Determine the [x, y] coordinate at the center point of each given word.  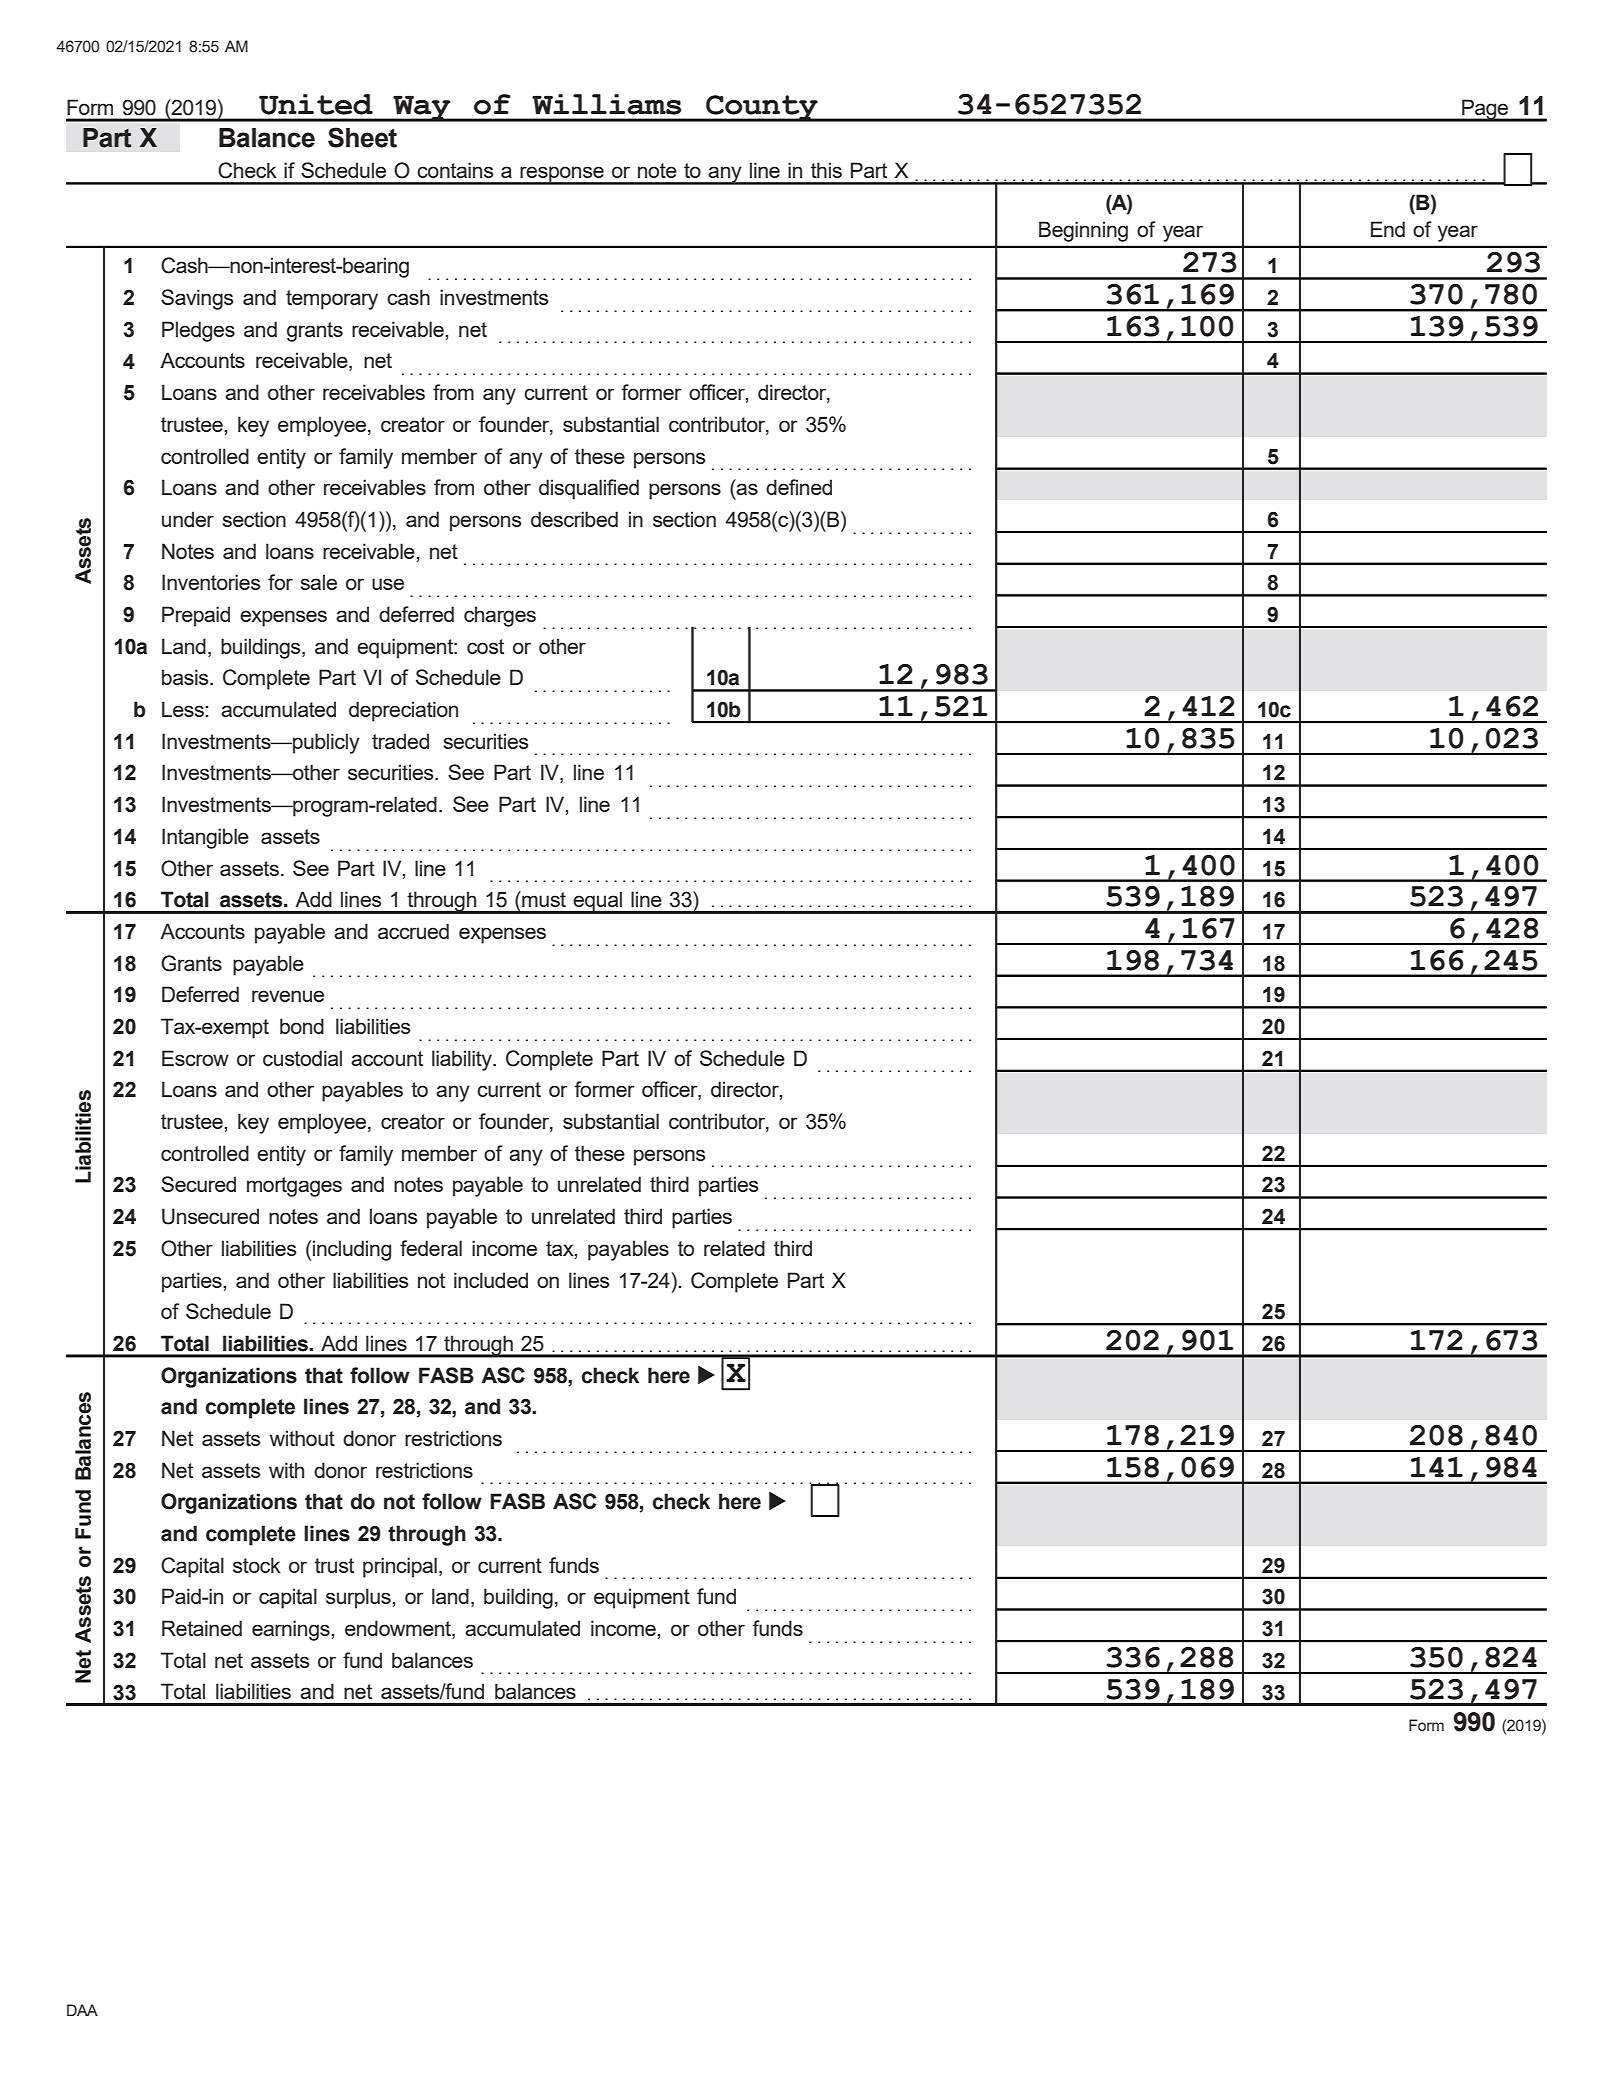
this [826, 170]
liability [463, 1060]
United [316, 104]
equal [598, 902]
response [562, 175]
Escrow [195, 1058]
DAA [82, 2010]
